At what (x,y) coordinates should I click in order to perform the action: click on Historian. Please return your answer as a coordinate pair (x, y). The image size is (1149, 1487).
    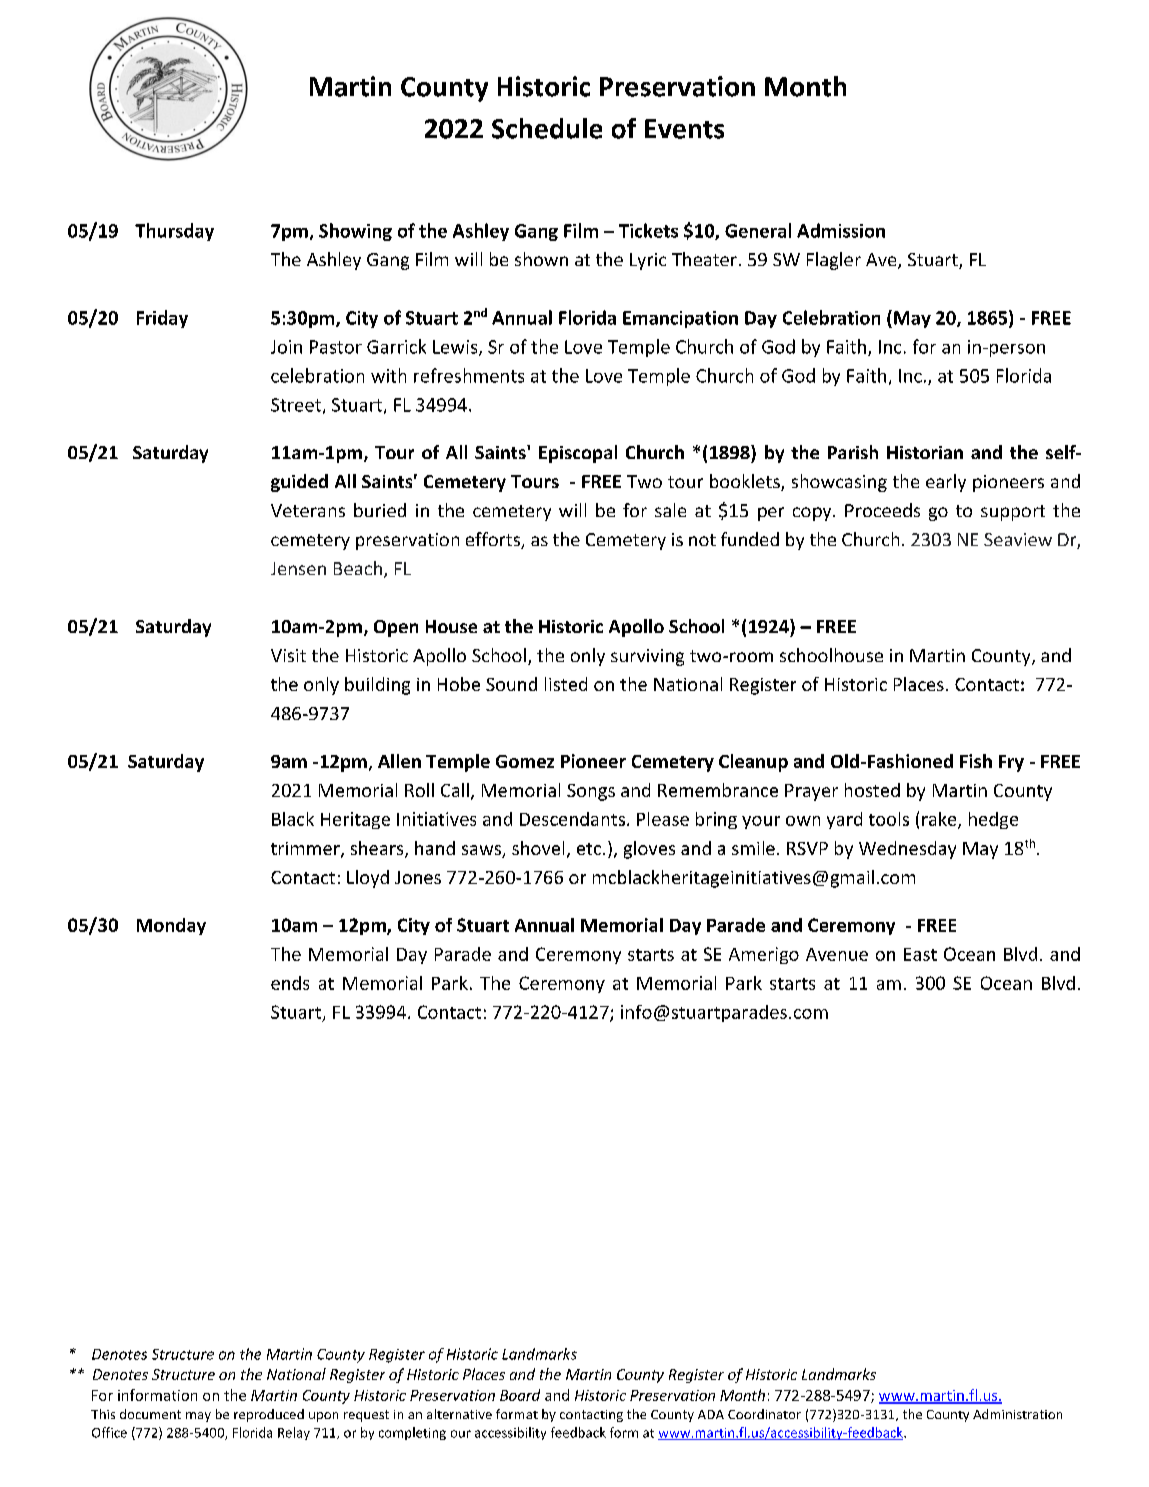
    Looking at the image, I should click on (925, 452).
